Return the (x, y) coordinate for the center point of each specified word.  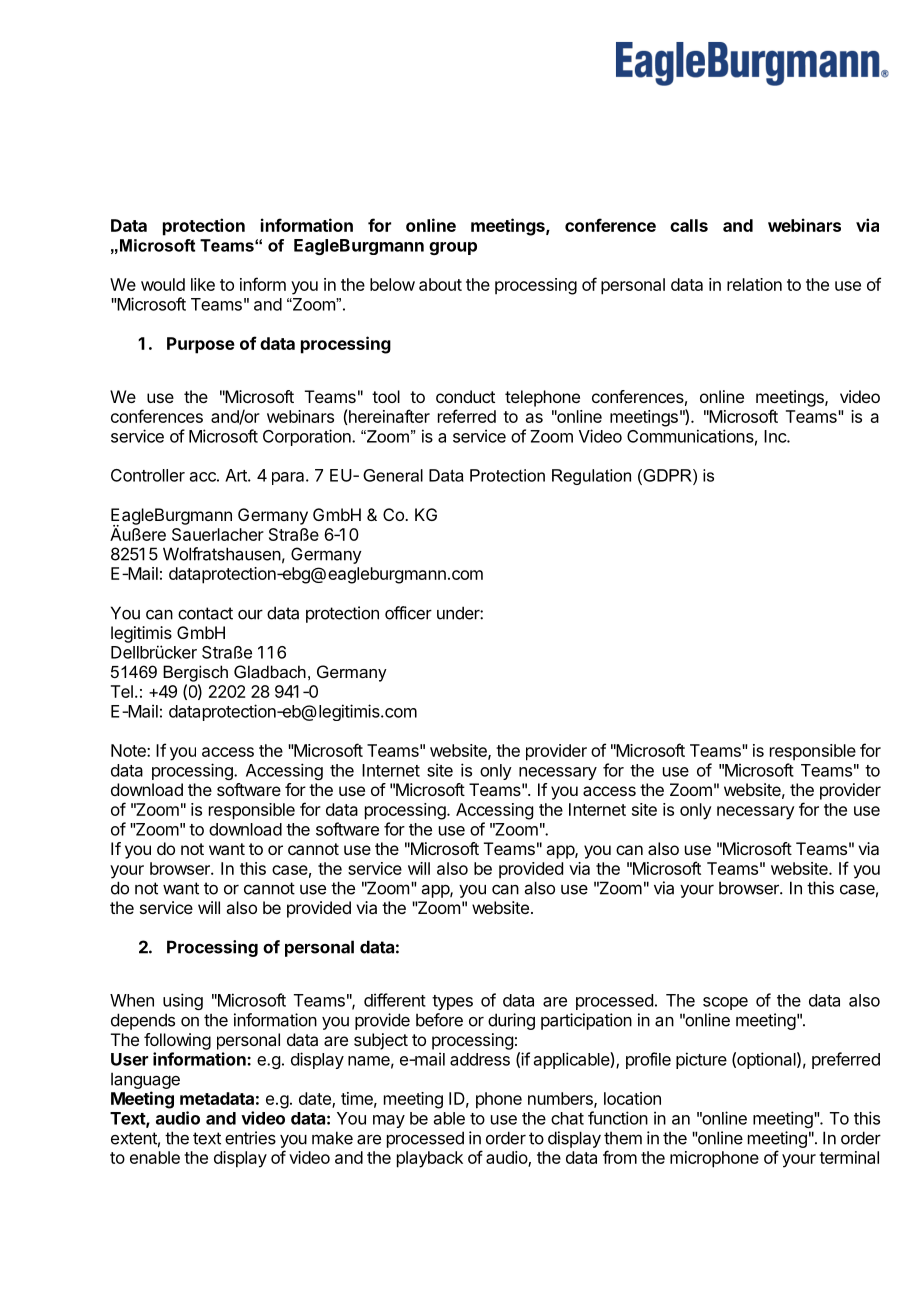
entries (250, 1138)
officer (408, 613)
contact (205, 613)
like (203, 284)
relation (754, 284)
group (453, 248)
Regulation (591, 477)
